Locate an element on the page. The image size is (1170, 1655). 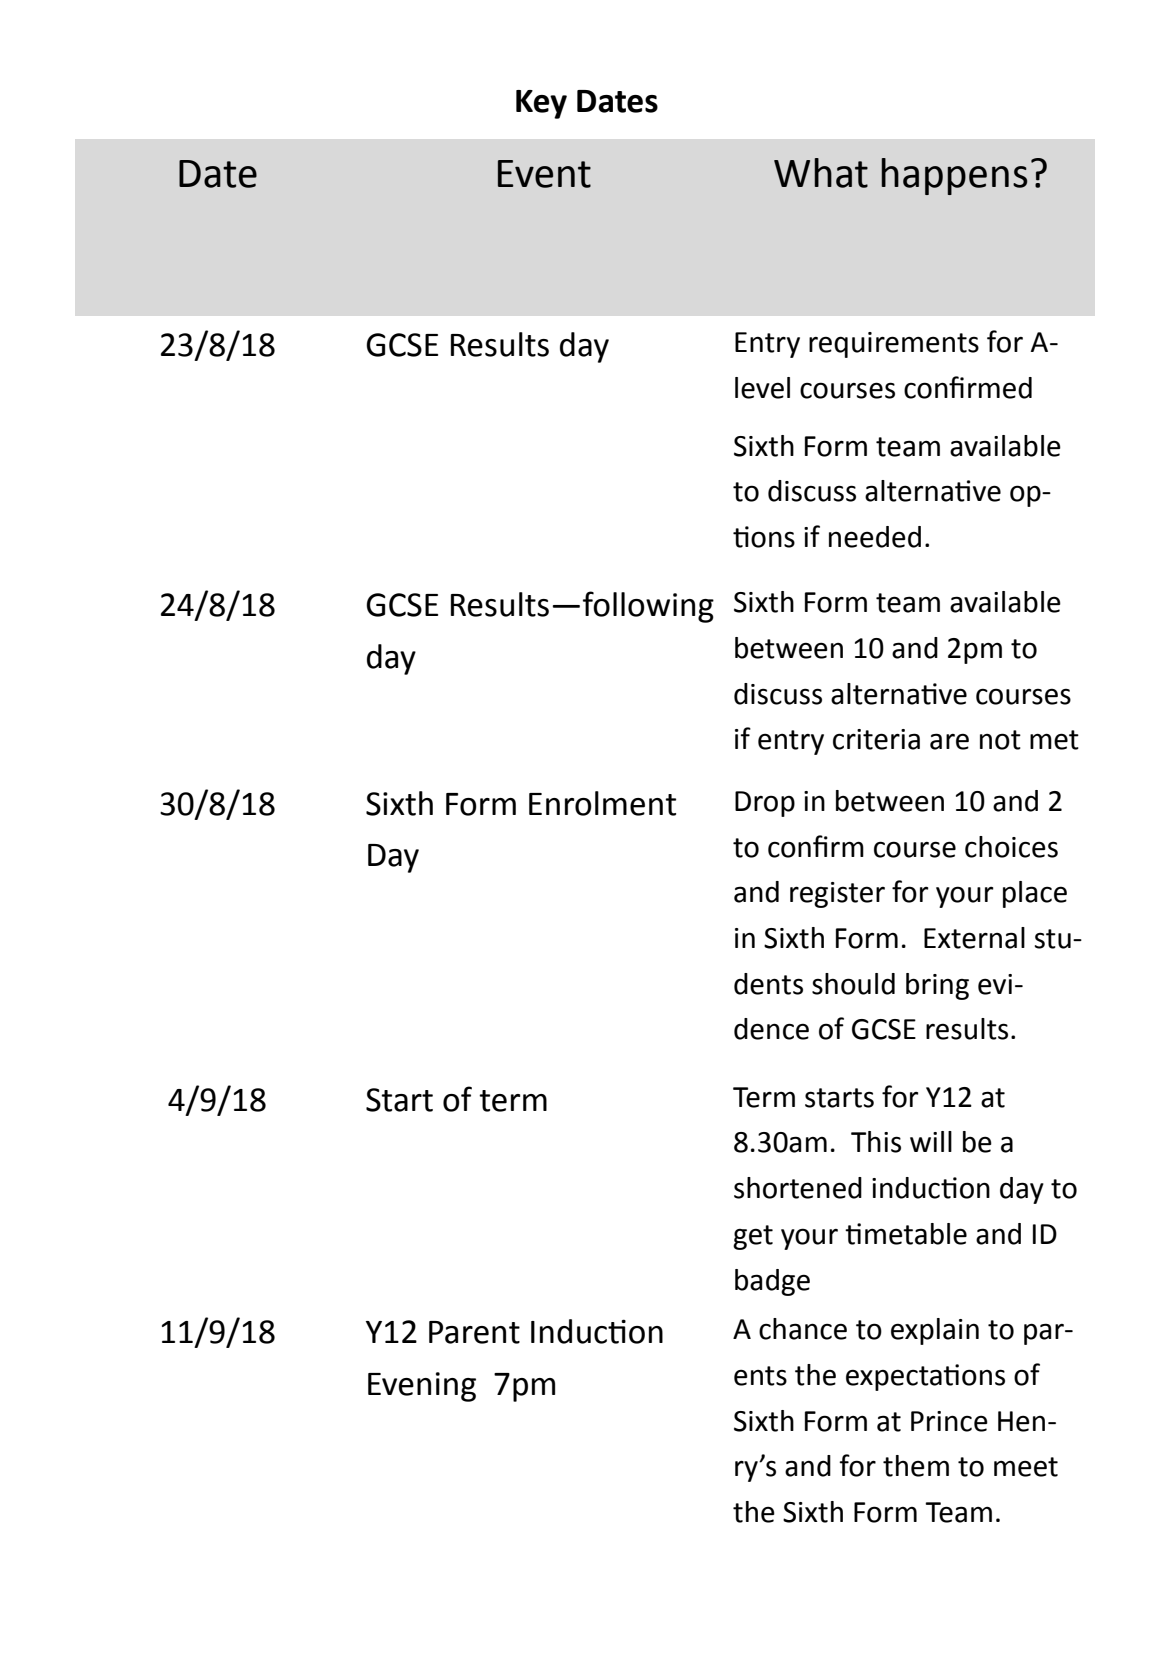
Event is located at coordinates (544, 174).
